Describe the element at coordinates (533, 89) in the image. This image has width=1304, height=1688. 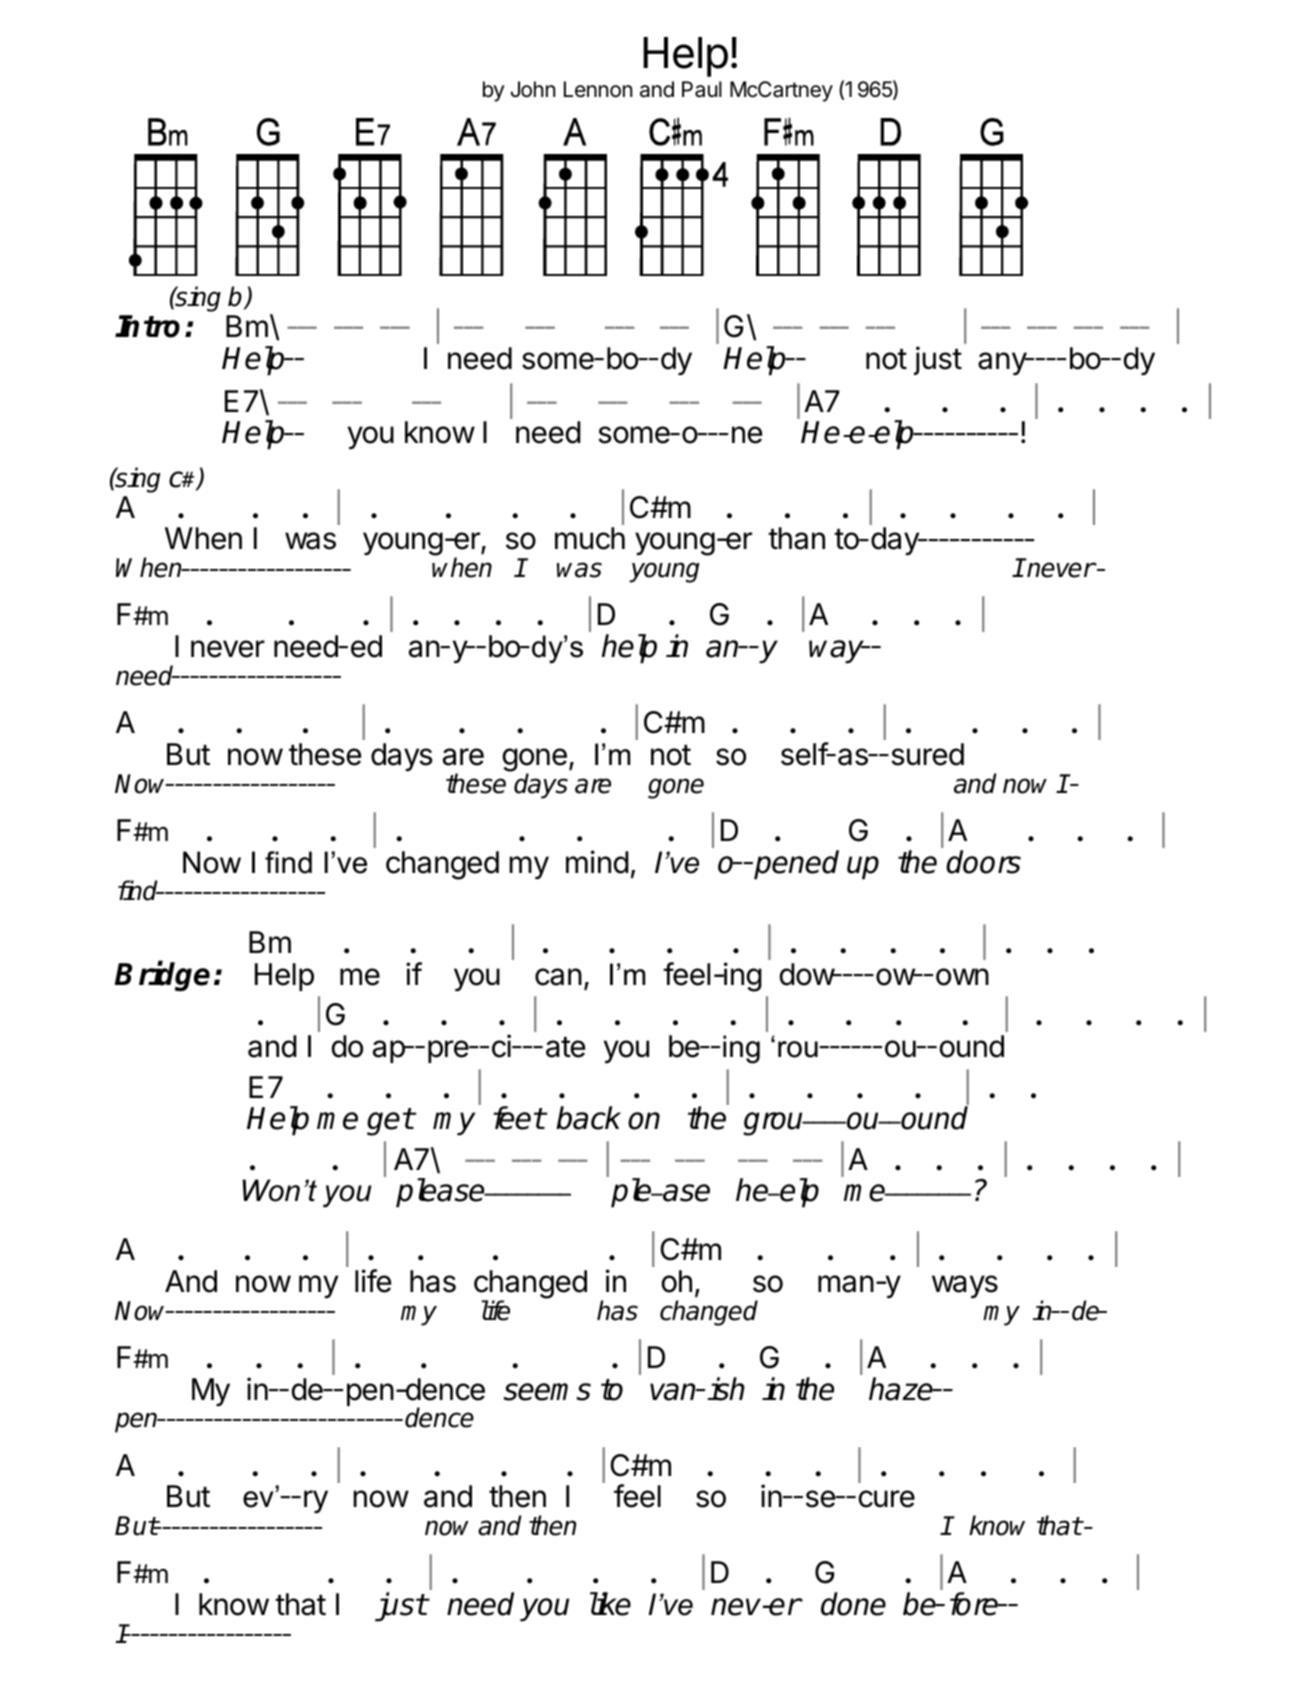
I see `John` at that location.
